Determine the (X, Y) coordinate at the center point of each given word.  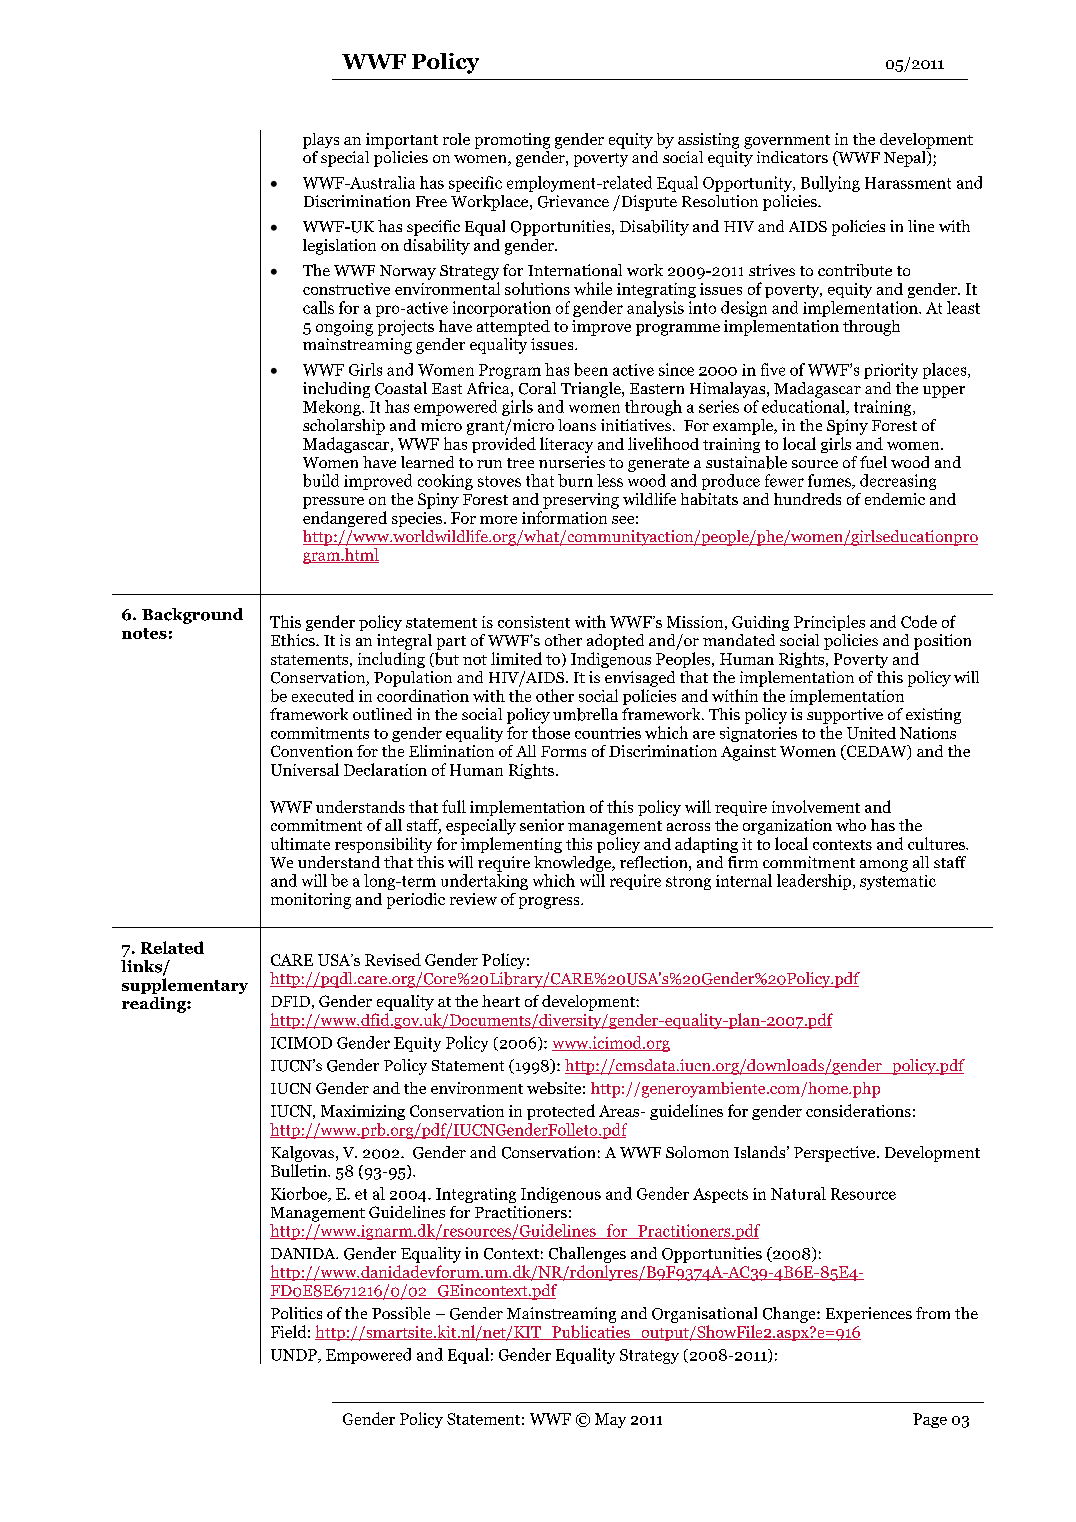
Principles (829, 623)
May (610, 1420)
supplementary (185, 986)
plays (321, 141)
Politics (296, 1313)
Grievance (573, 201)
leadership (814, 882)
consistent (534, 622)
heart (501, 1001)
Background (192, 616)
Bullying (830, 184)
